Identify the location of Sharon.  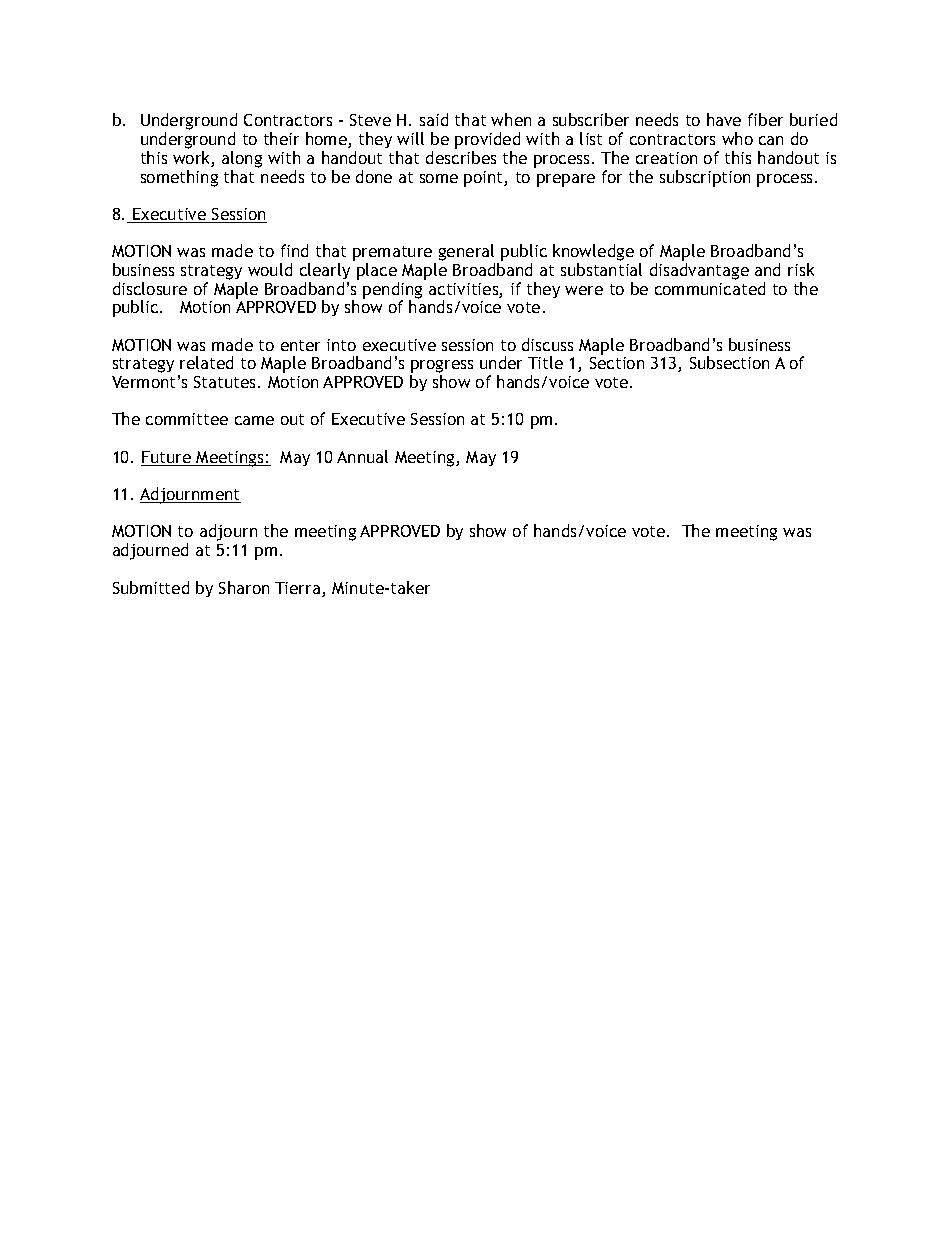
(244, 587).
